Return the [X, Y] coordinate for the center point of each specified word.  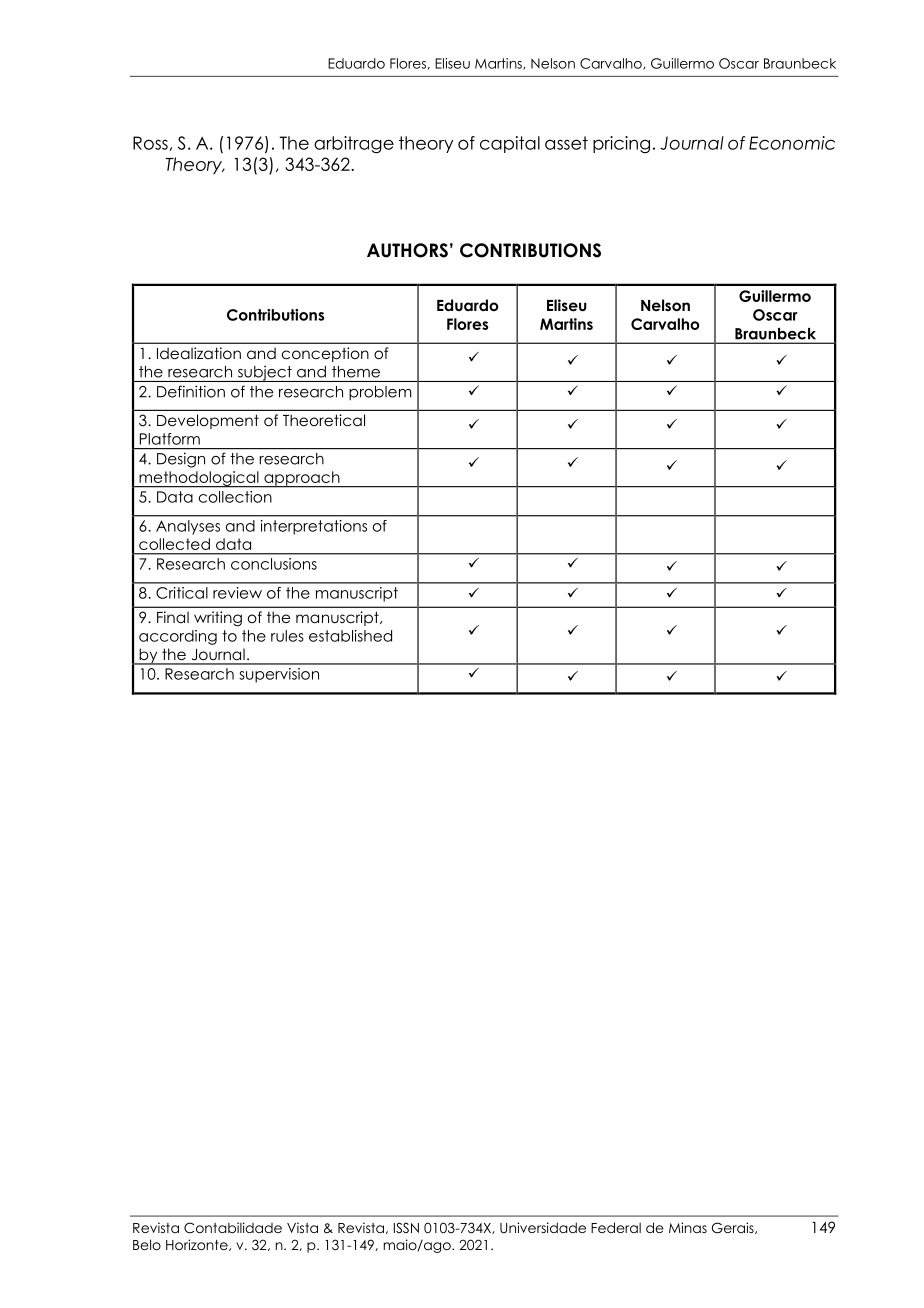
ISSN [406, 1228]
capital [510, 144]
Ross [150, 143]
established [350, 636]
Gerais [734, 1228]
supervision [279, 675]
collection [235, 497]
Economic [792, 143]
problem [380, 393]
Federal [616, 1227]
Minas [688, 1227]
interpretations [314, 527]
